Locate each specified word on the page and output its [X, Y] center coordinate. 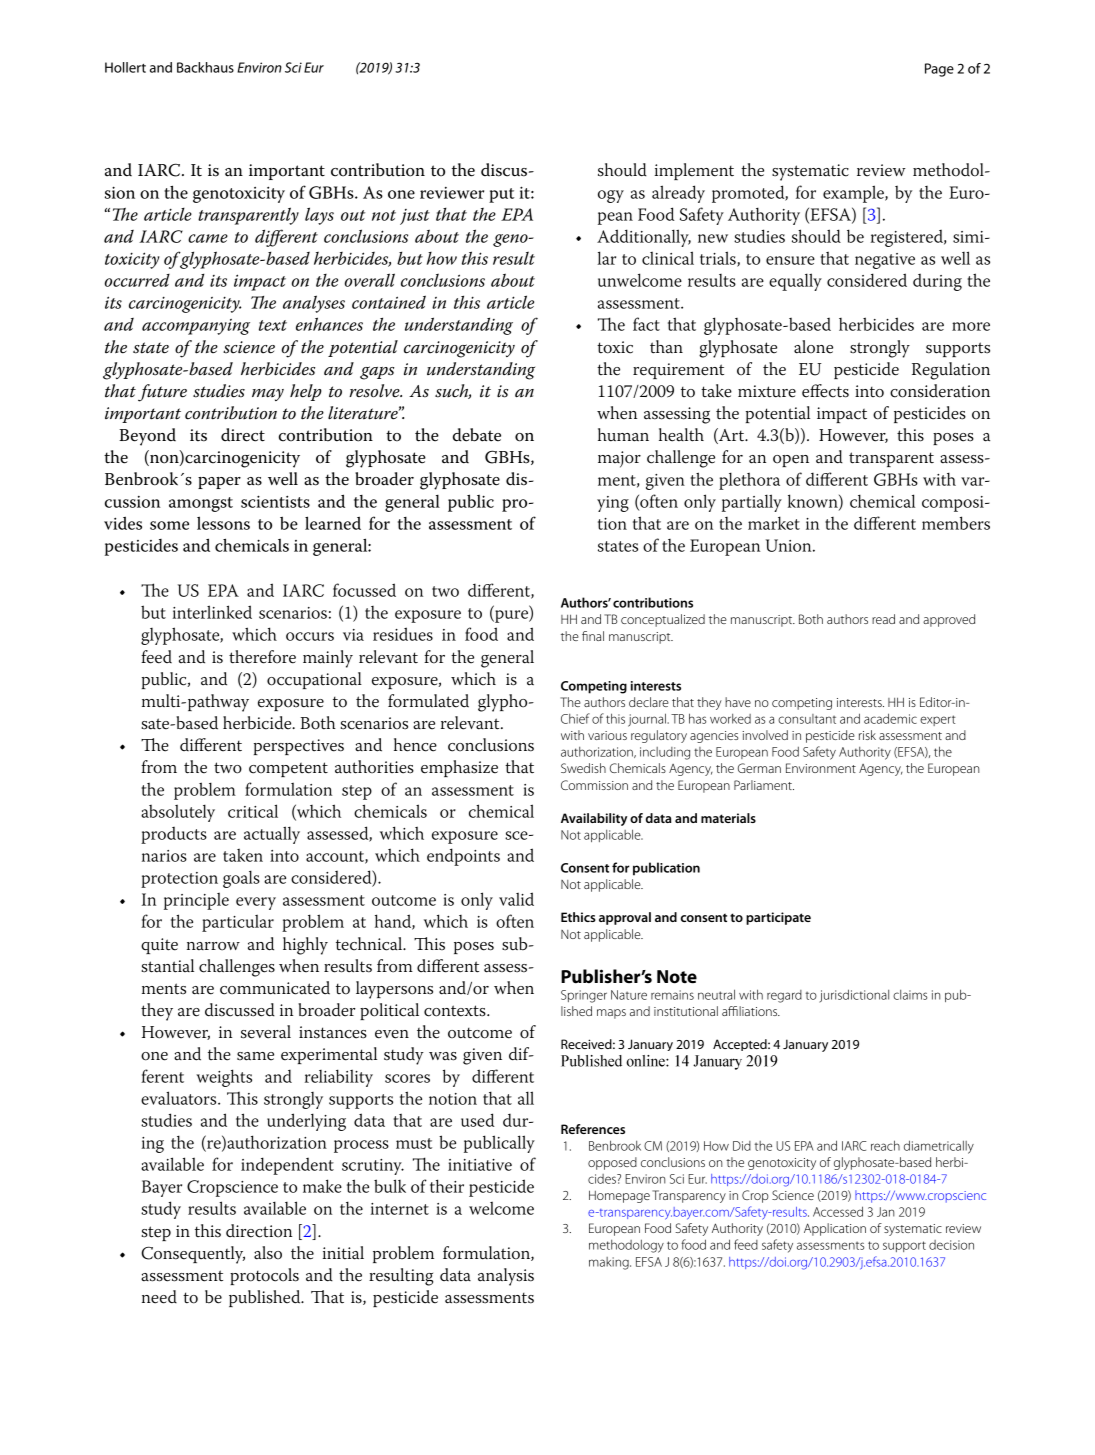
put [501, 195]
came [208, 238]
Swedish [583, 768]
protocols [264, 1276]
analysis [506, 1277]
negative [885, 261]
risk [867, 735]
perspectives [299, 747]
